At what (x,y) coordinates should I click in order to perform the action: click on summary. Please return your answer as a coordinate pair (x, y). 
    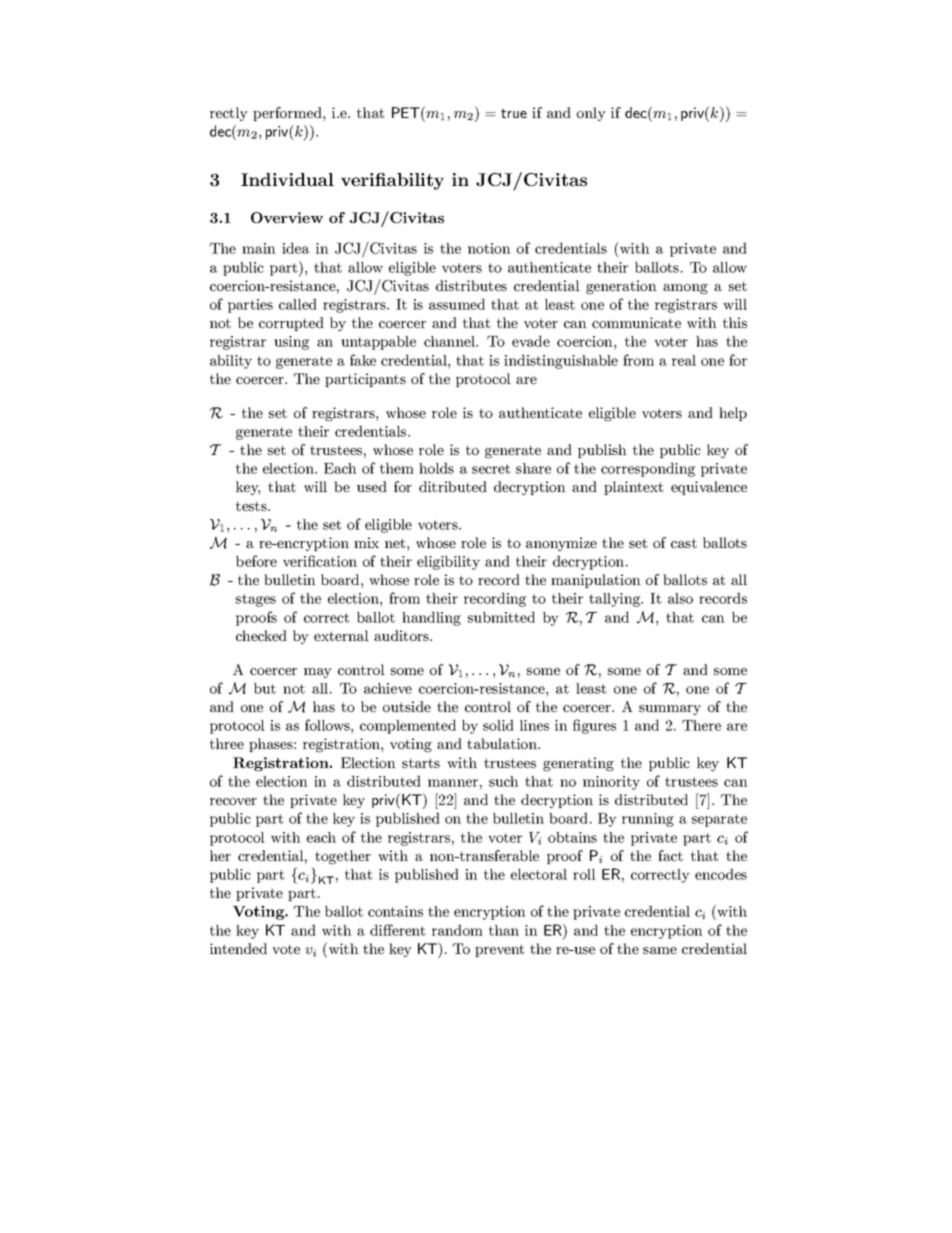
    Looking at the image, I should click on (670, 710).
